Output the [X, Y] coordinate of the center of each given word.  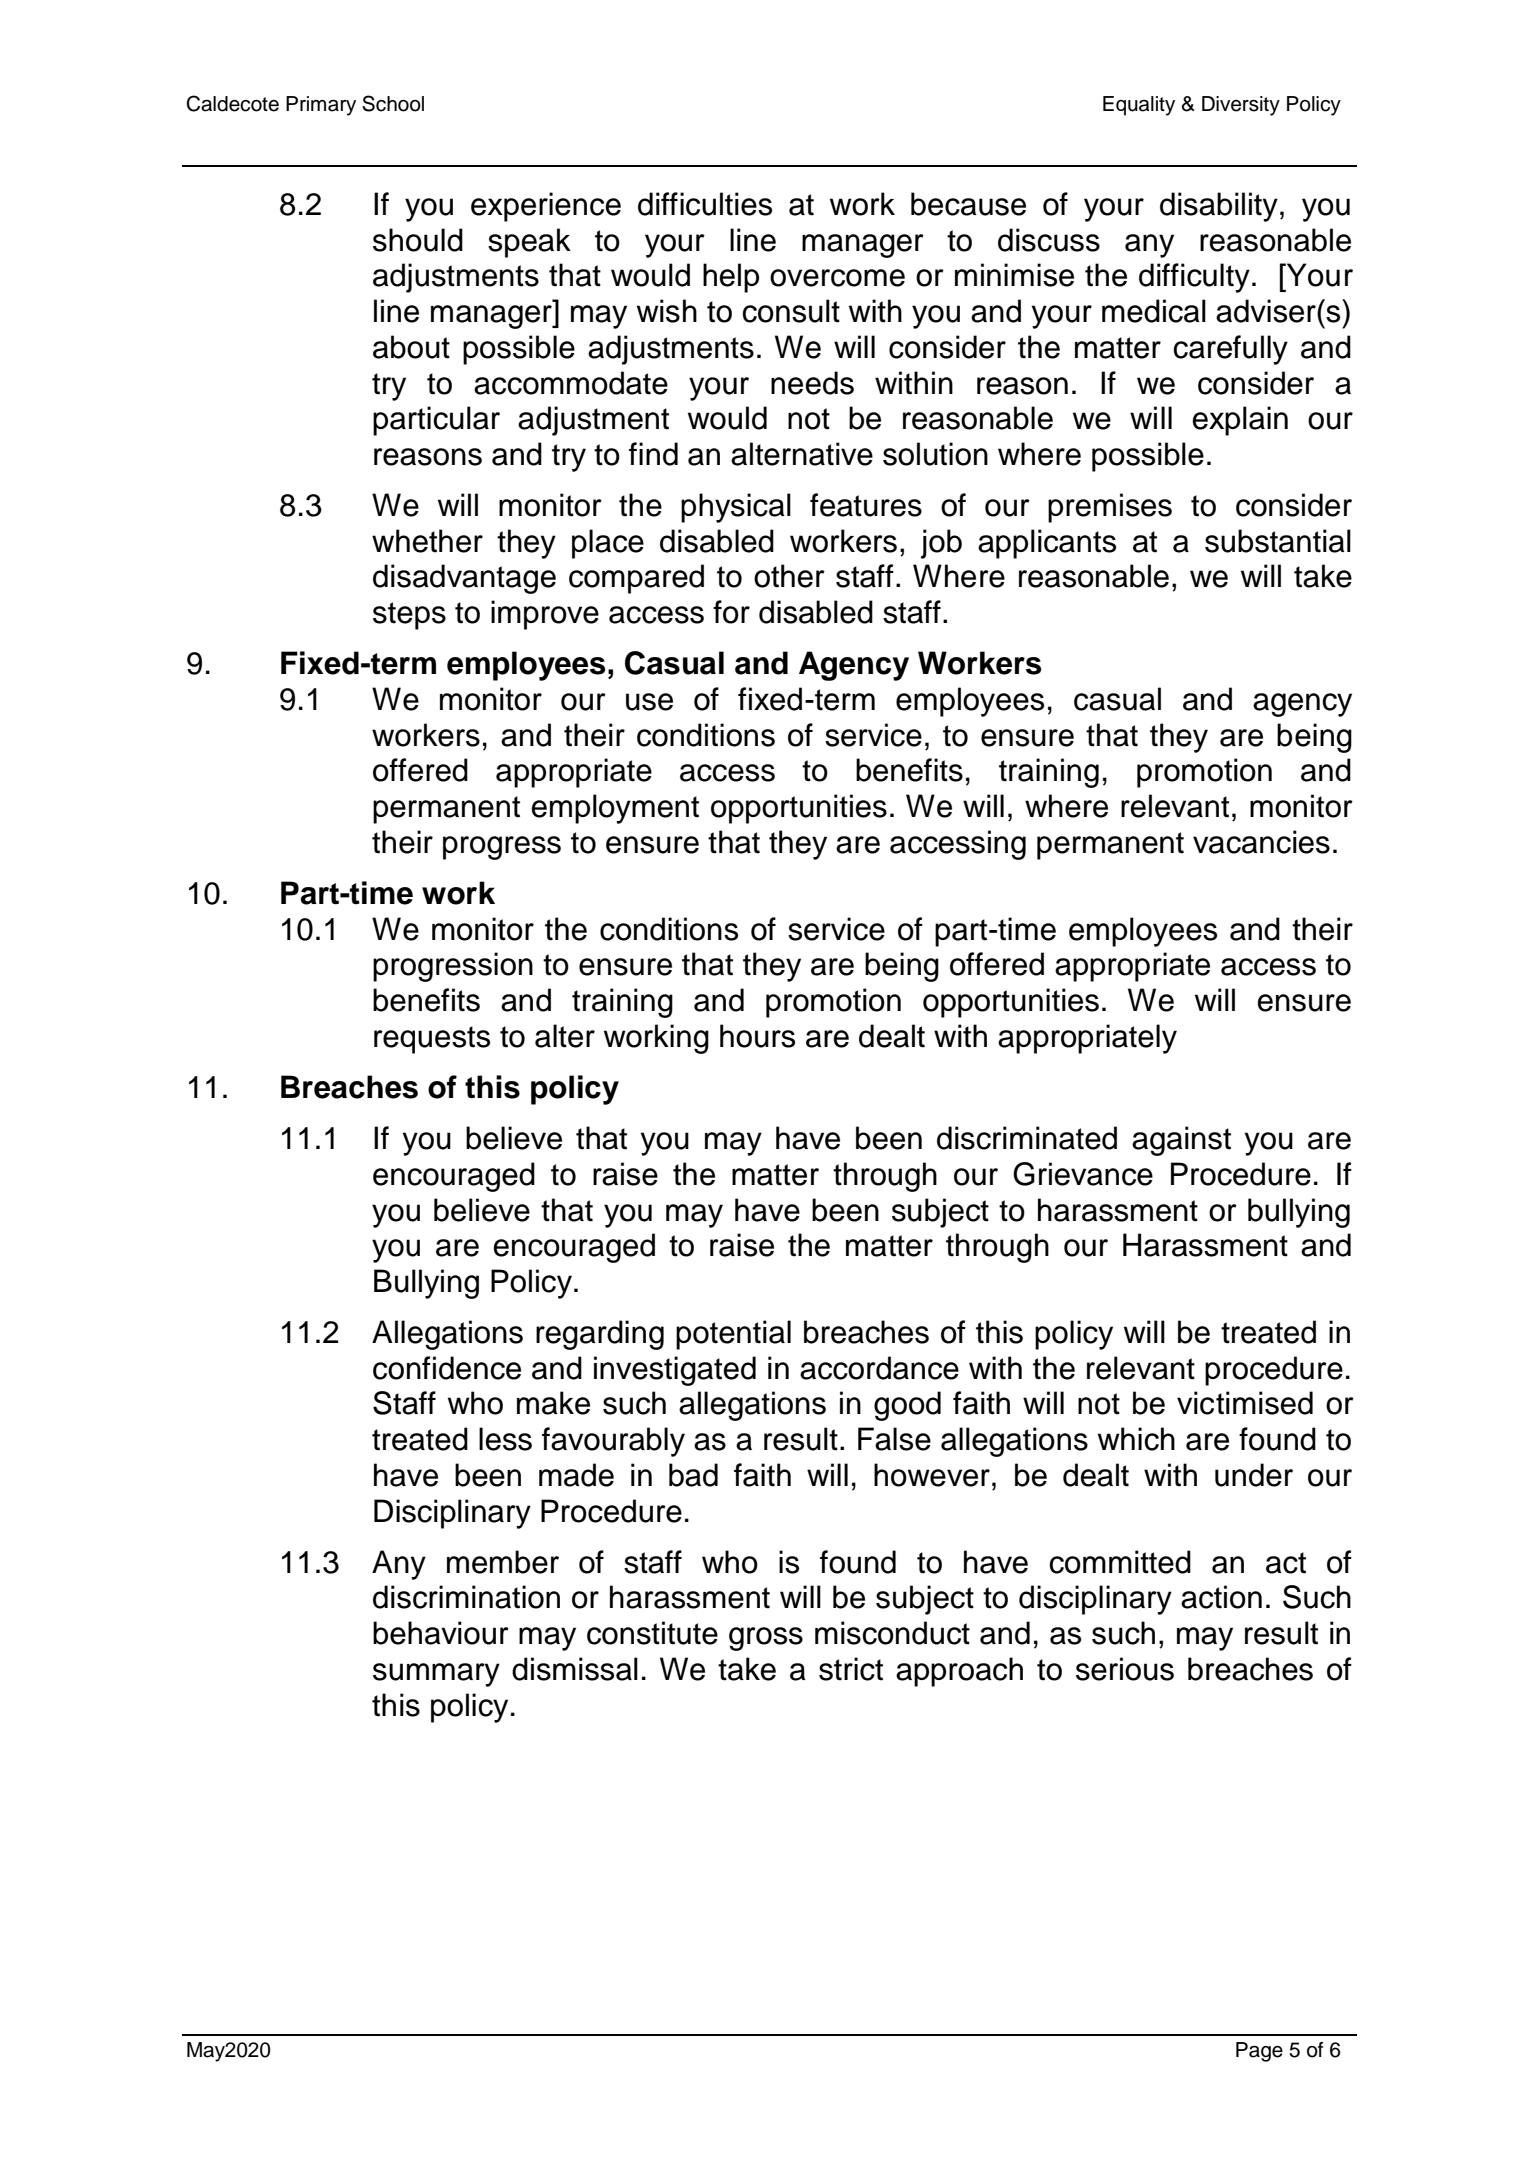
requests [432, 1040]
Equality [1139, 106]
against [1181, 1141]
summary [436, 1675]
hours [757, 1036]
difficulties [705, 204]
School [393, 103]
